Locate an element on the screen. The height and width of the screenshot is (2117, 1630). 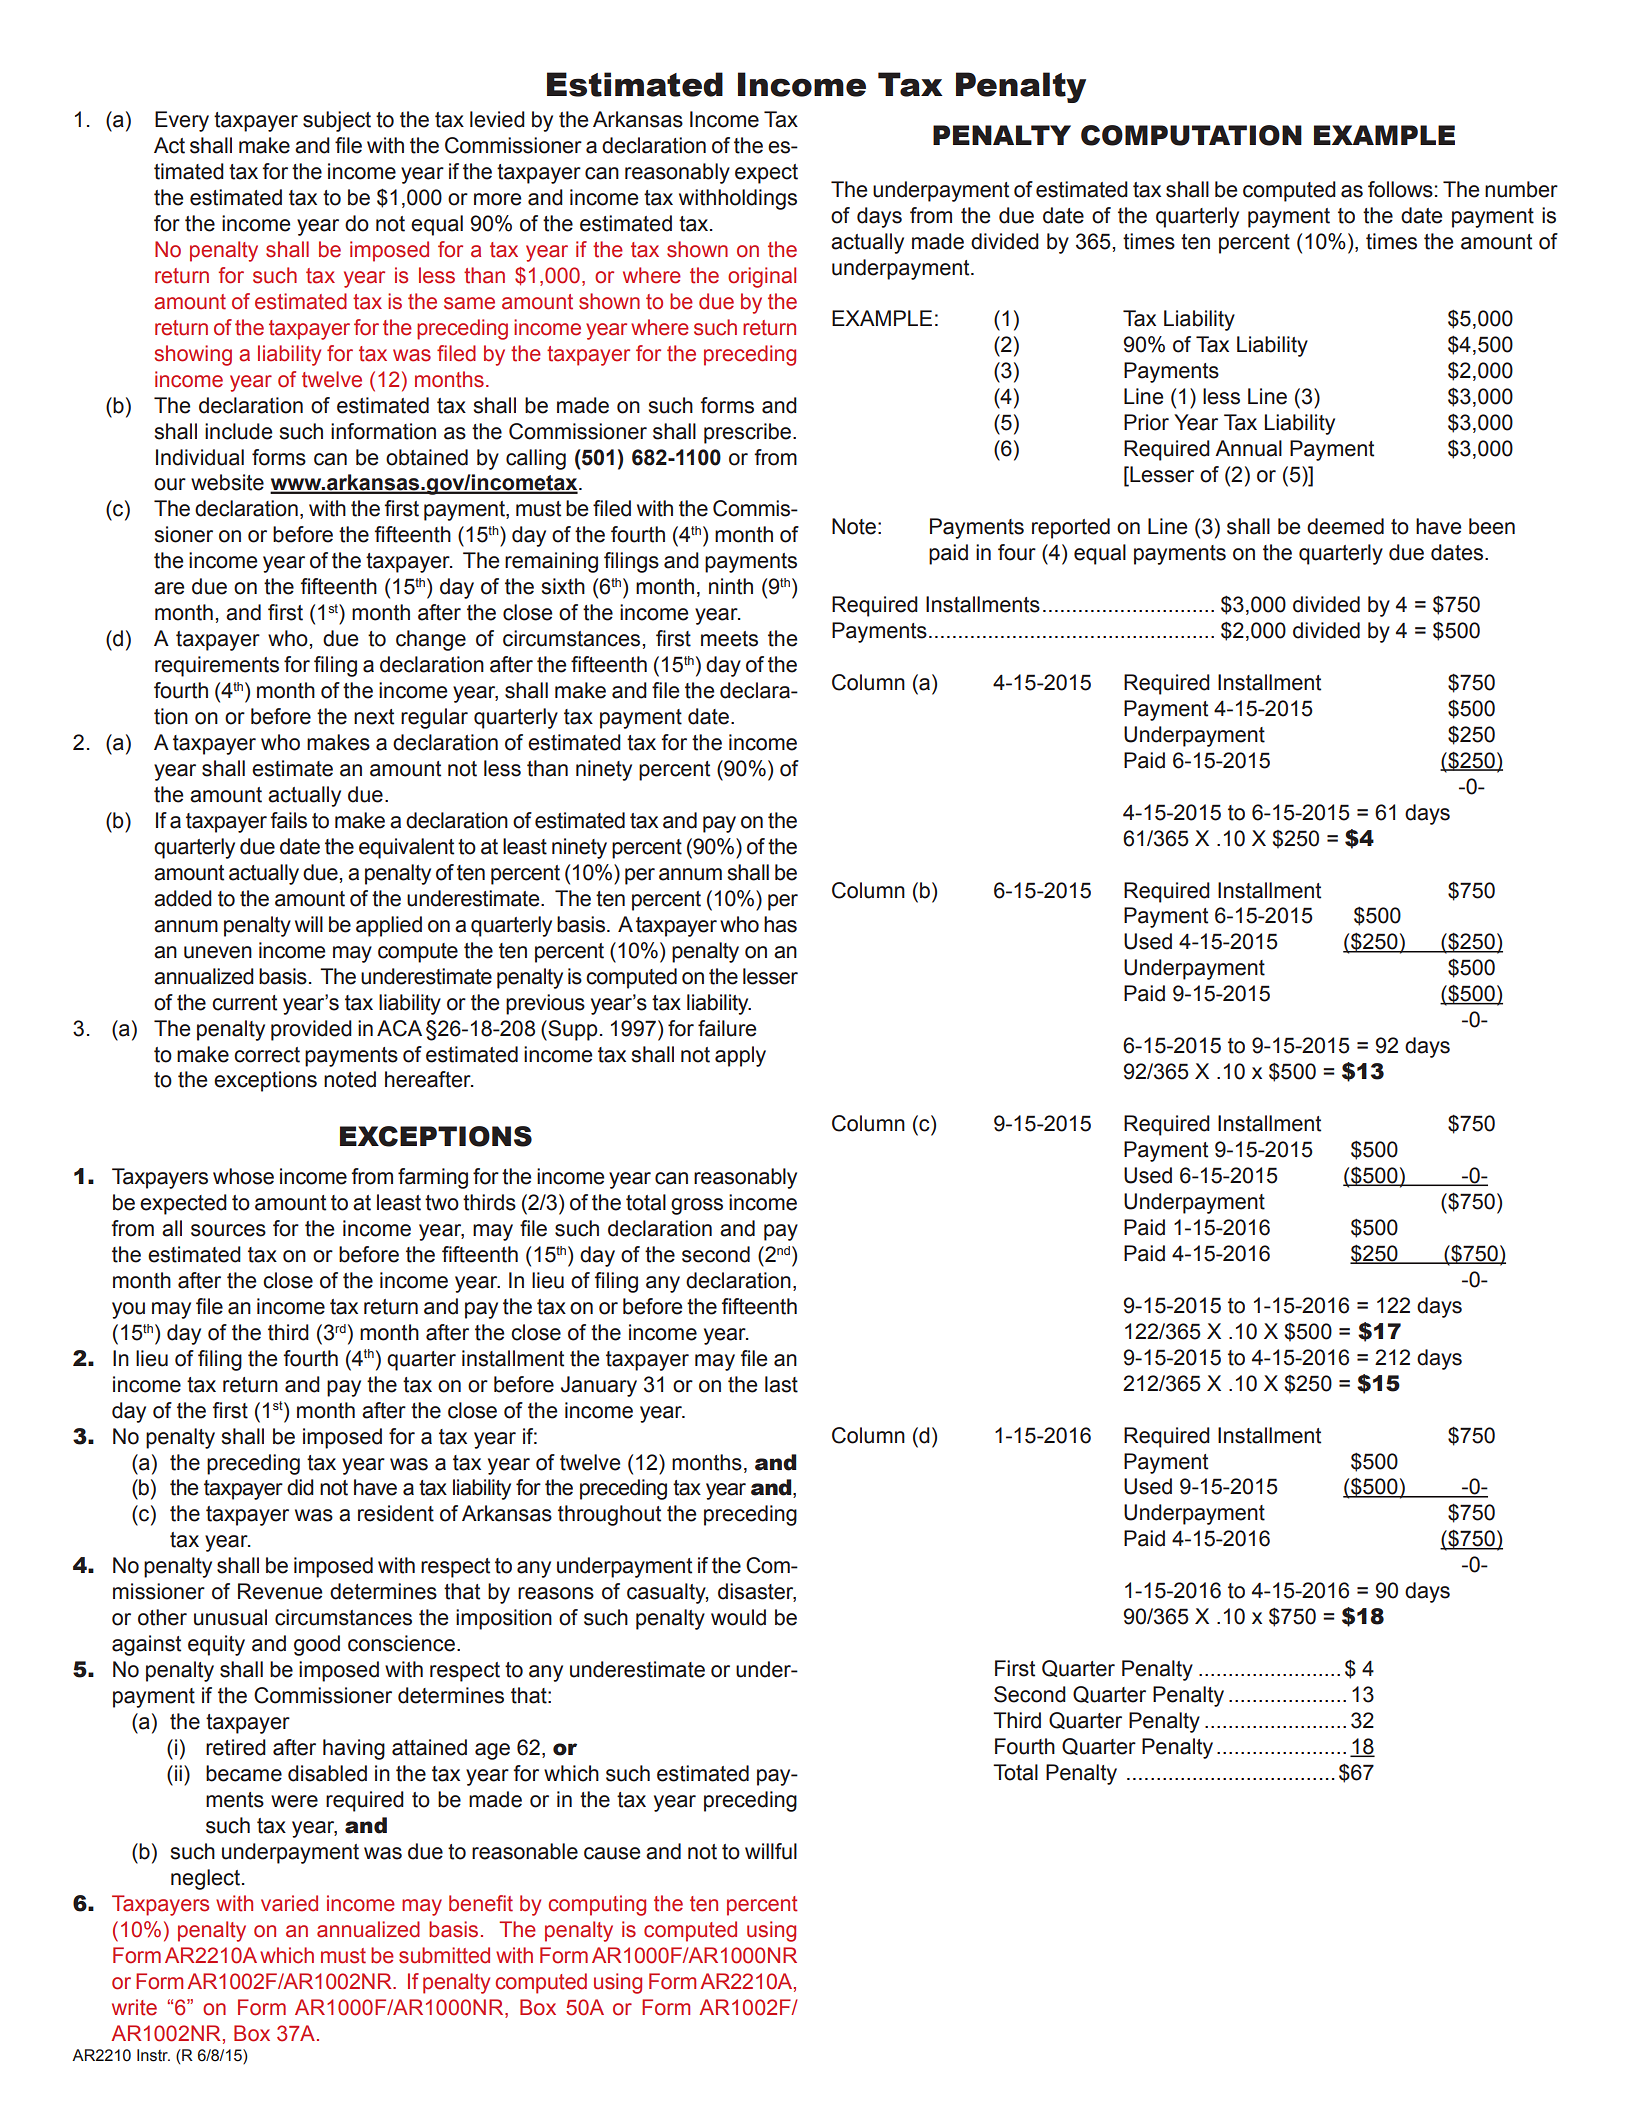
fails is located at coordinates (288, 820).
